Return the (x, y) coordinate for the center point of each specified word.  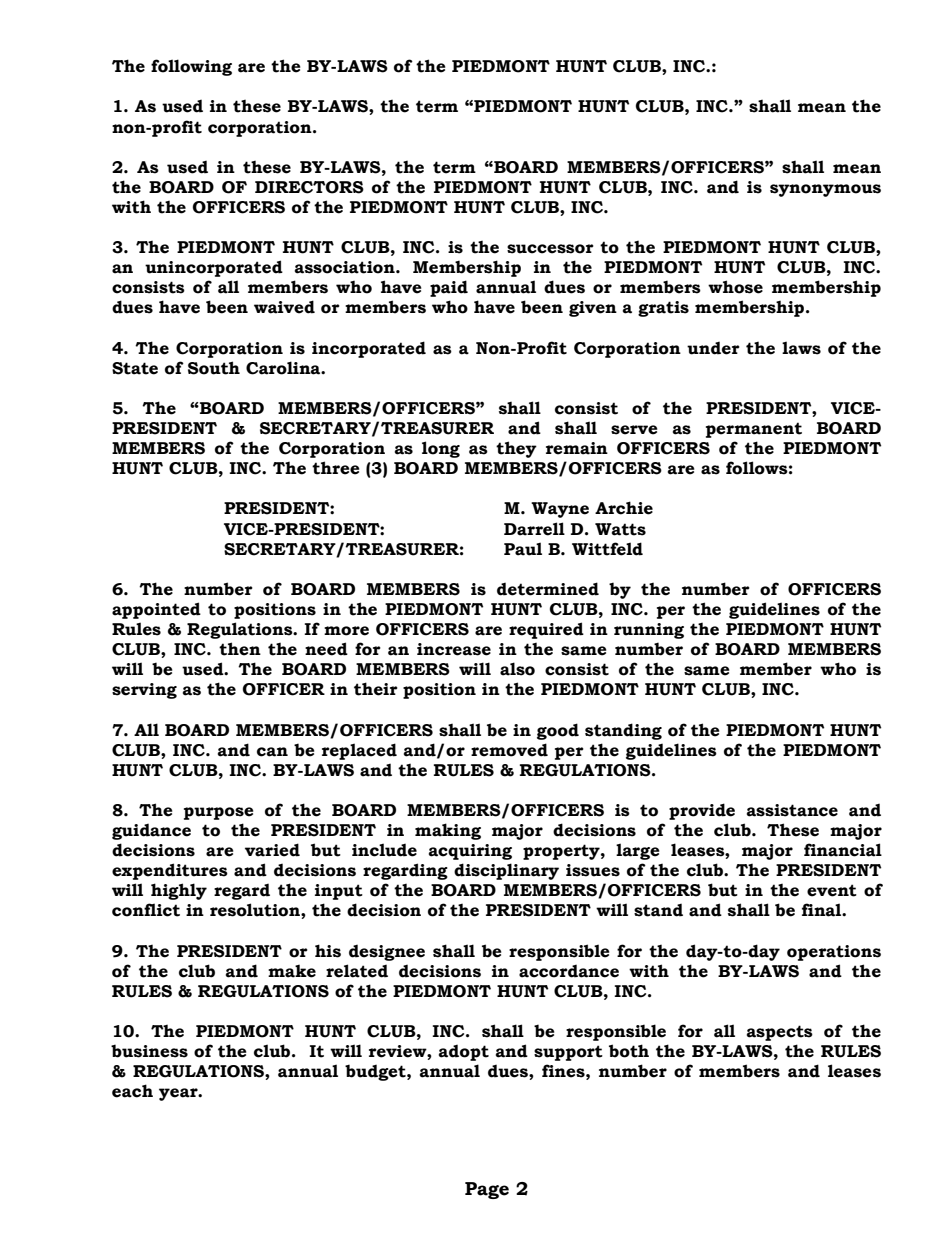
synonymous (825, 190)
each (132, 1091)
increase (454, 649)
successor (550, 249)
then (240, 649)
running (649, 631)
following (191, 67)
